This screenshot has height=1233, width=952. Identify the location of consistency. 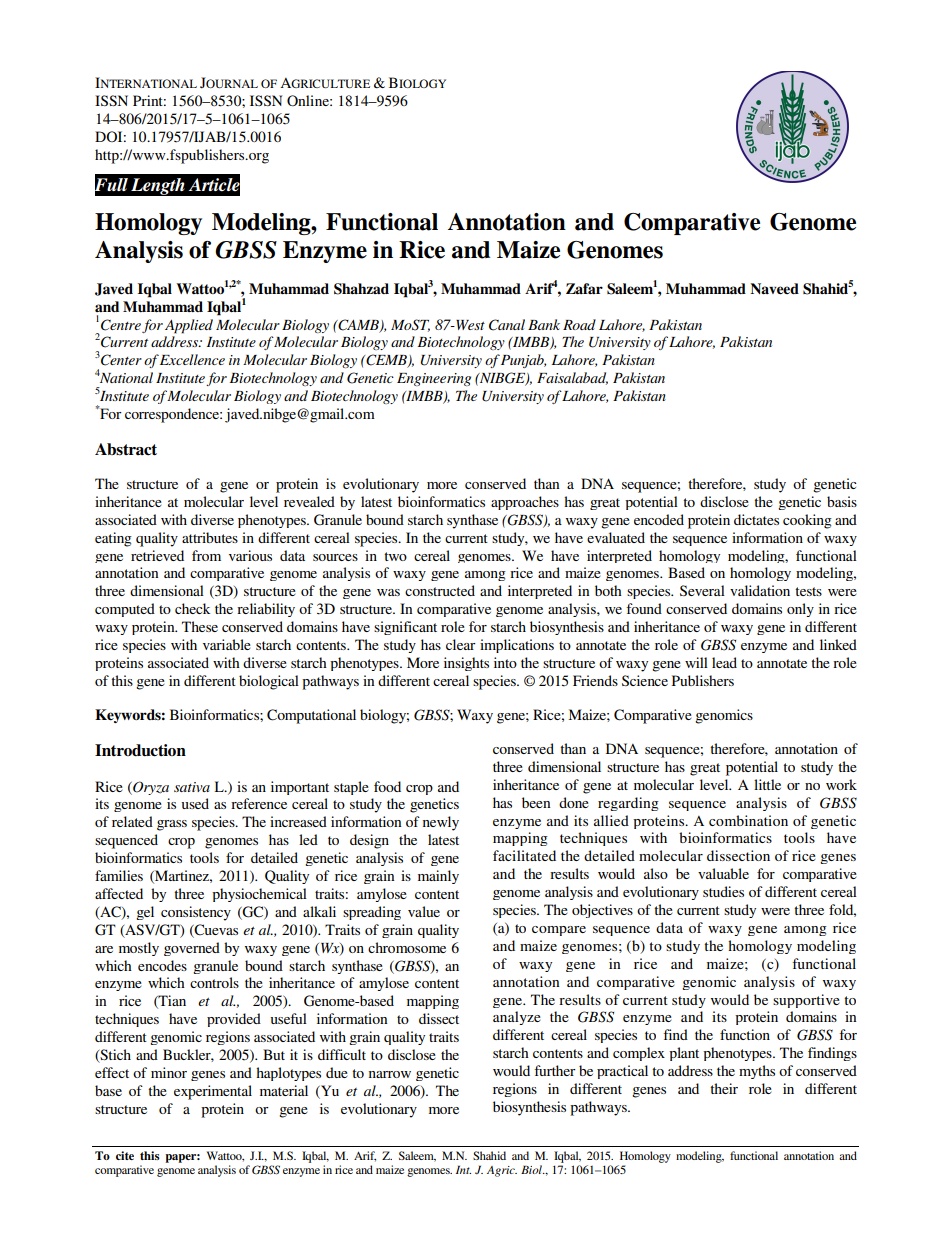
(196, 913).
